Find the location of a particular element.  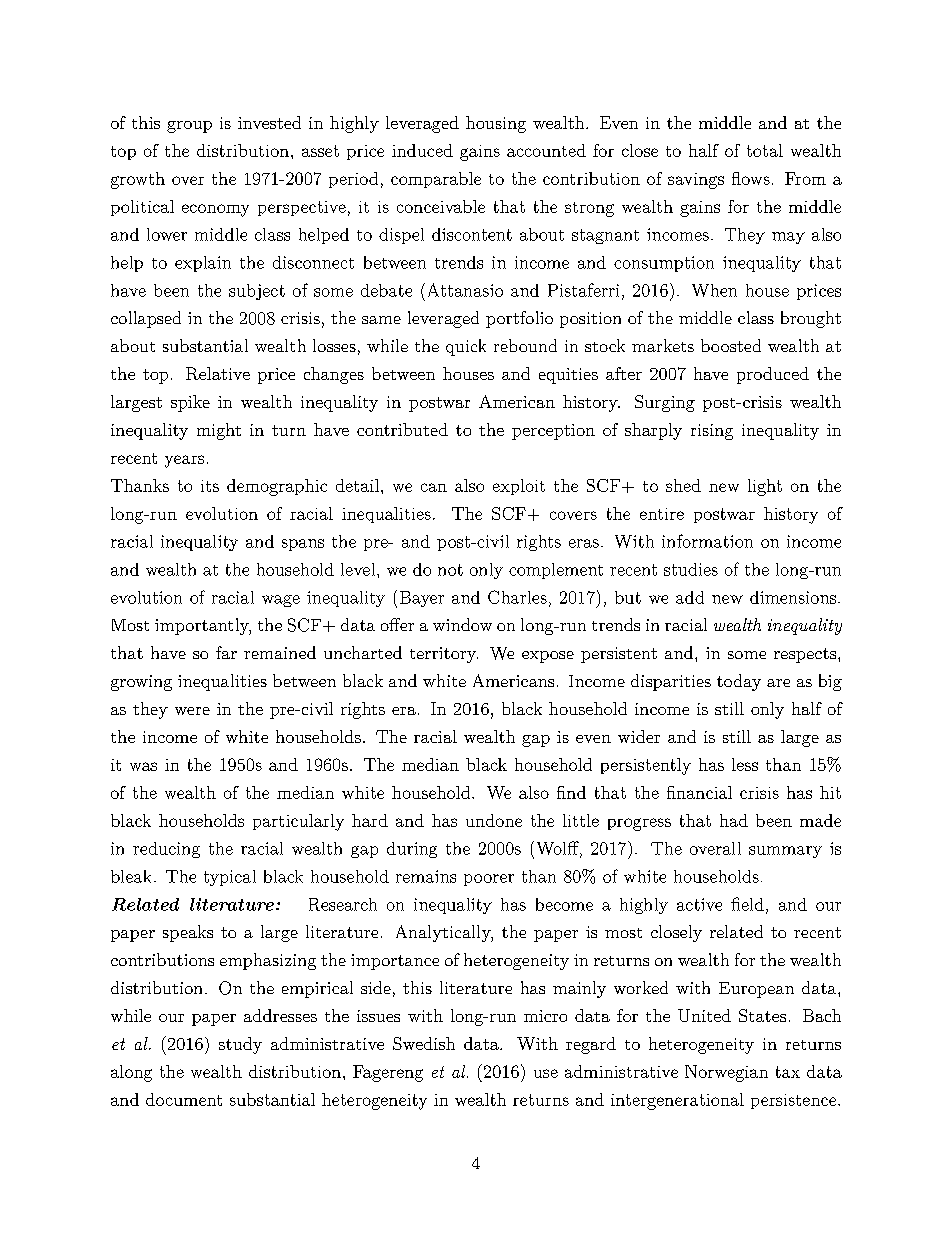

quick is located at coordinates (466, 347).
